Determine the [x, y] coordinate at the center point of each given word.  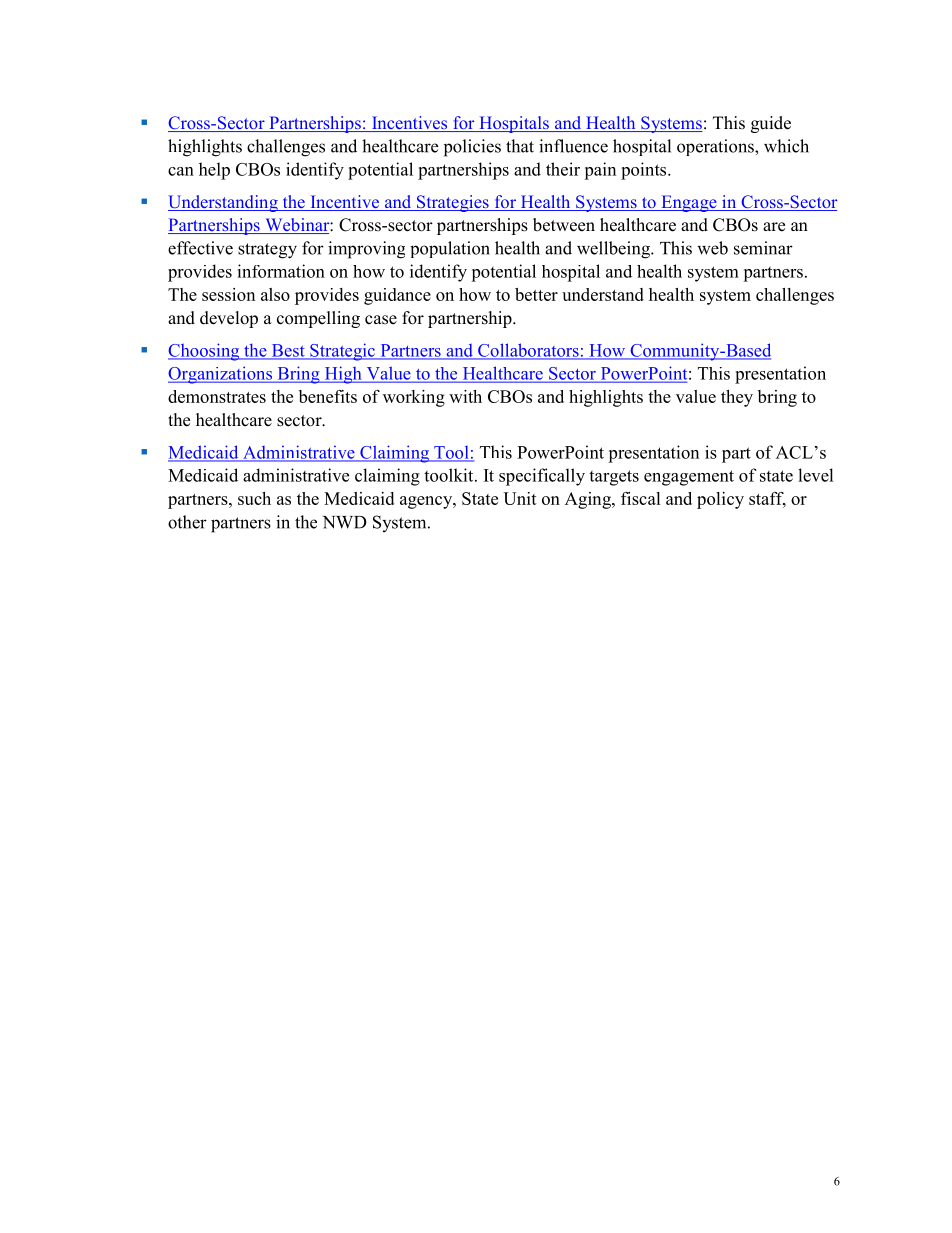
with [465, 396]
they [737, 398]
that [520, 146]
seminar [763, 248]
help [214, 171]
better [536, 294]
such [254, 498]
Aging [589, 500]
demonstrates [217, 396]
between [564, 225]
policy [720, 500]
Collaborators [528, 351]
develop [229, 319]
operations [716, 147]
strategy [267, 251]
